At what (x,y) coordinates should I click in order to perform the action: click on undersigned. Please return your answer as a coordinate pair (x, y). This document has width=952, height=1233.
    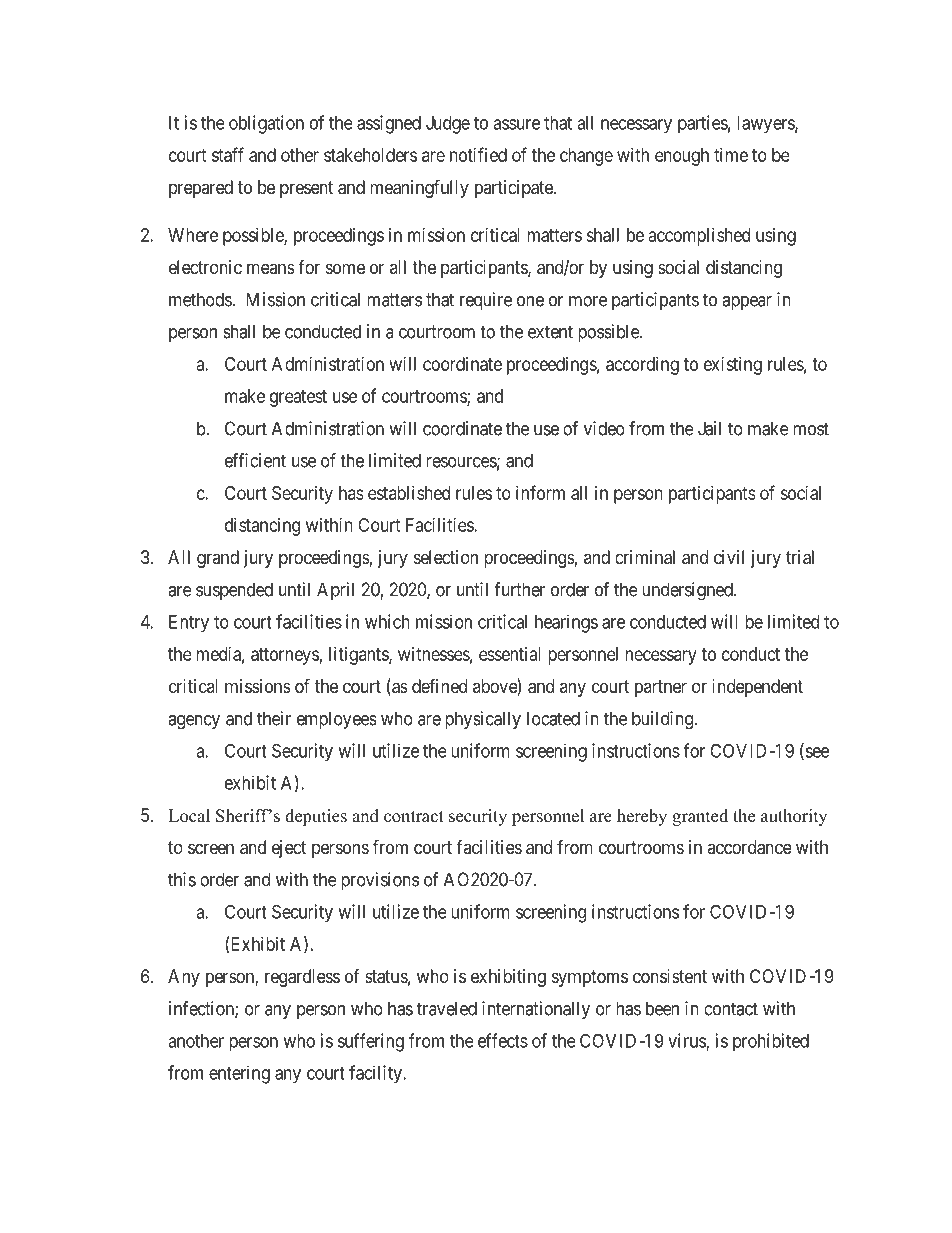
    Looking at the image, I should click on (688, 591).
